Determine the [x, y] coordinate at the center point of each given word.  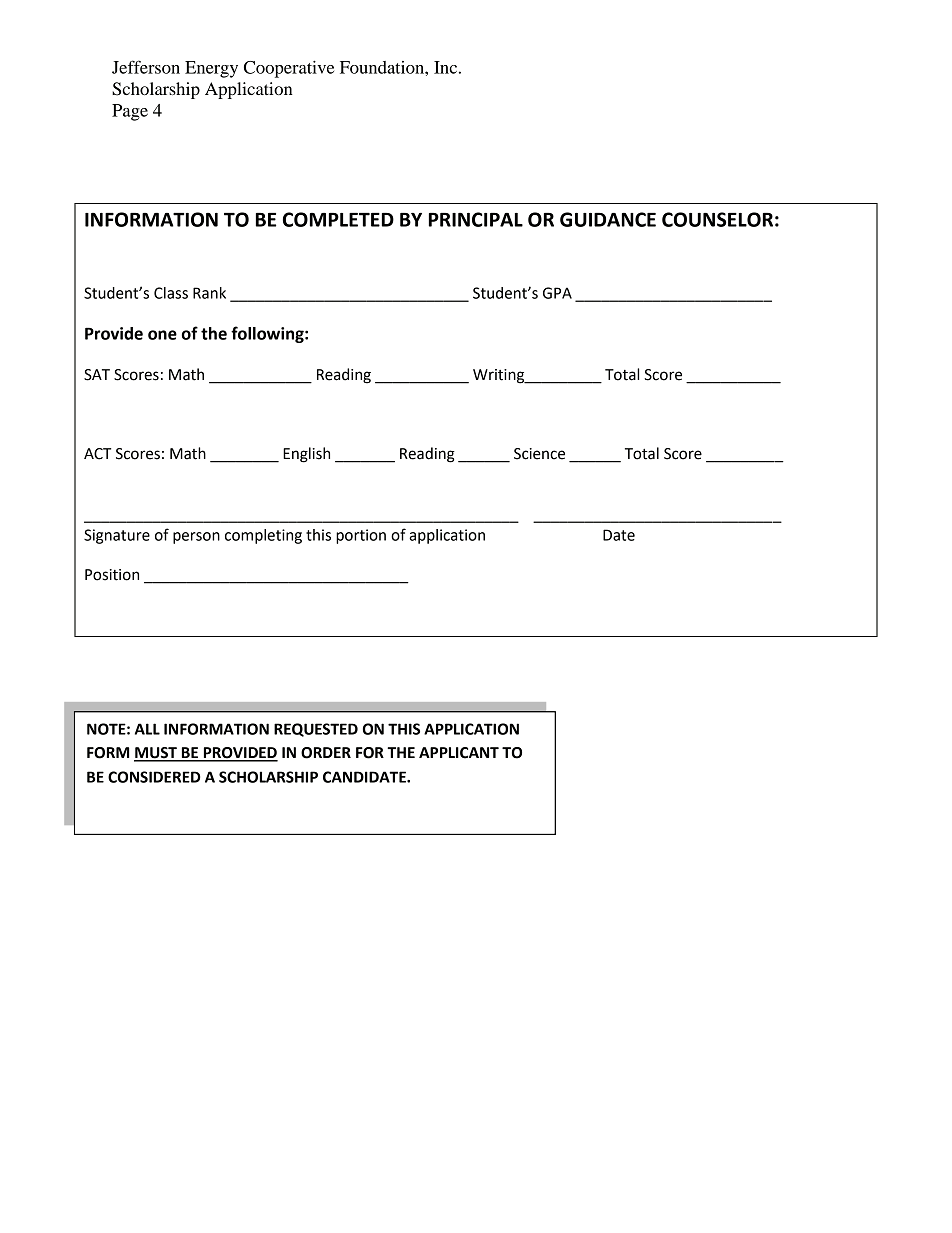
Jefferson [146, 67]
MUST [156, 754]
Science [539, 454]
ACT [97, 454]
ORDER [326, 753]
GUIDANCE [608, 219]
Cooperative [289, 69]
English [306, 455]
